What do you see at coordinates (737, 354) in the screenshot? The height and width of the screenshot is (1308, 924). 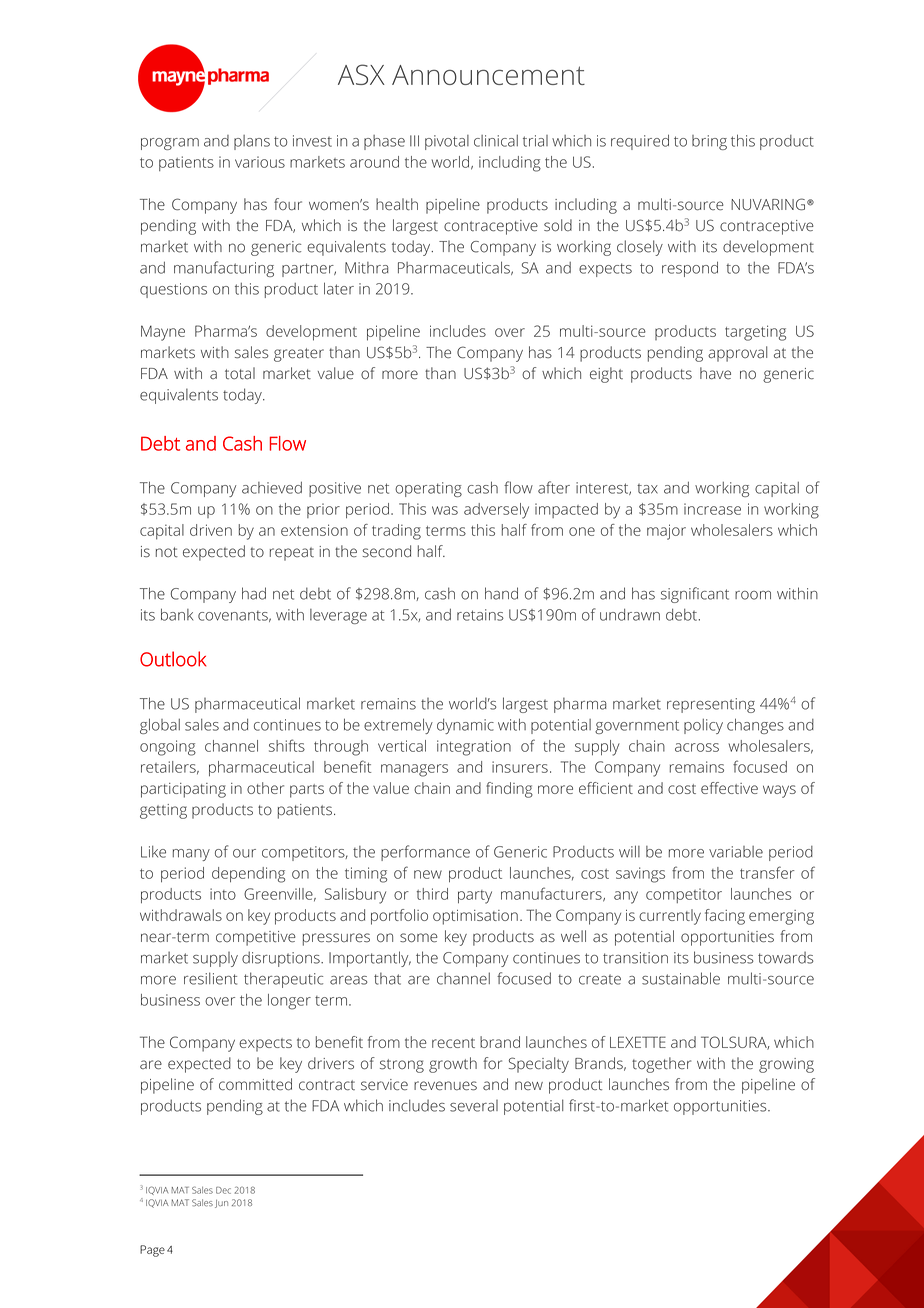 I see `approval` at bounding box center [737, 354].
